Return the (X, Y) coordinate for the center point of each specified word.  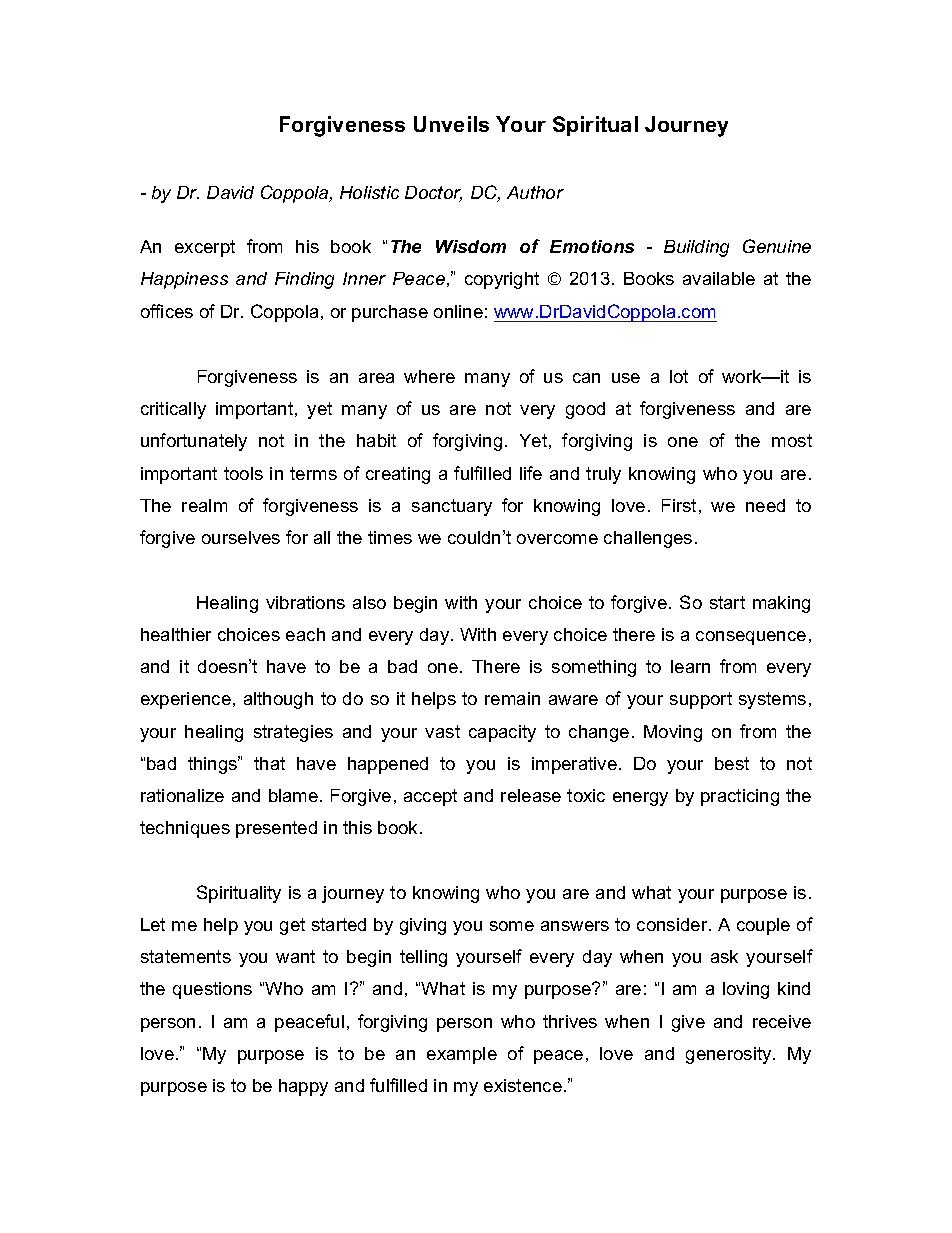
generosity (730, 1055)
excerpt (205, 248)
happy (303, 1087)
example (462, 1055)
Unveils (451, 124)
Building (696, 248)
